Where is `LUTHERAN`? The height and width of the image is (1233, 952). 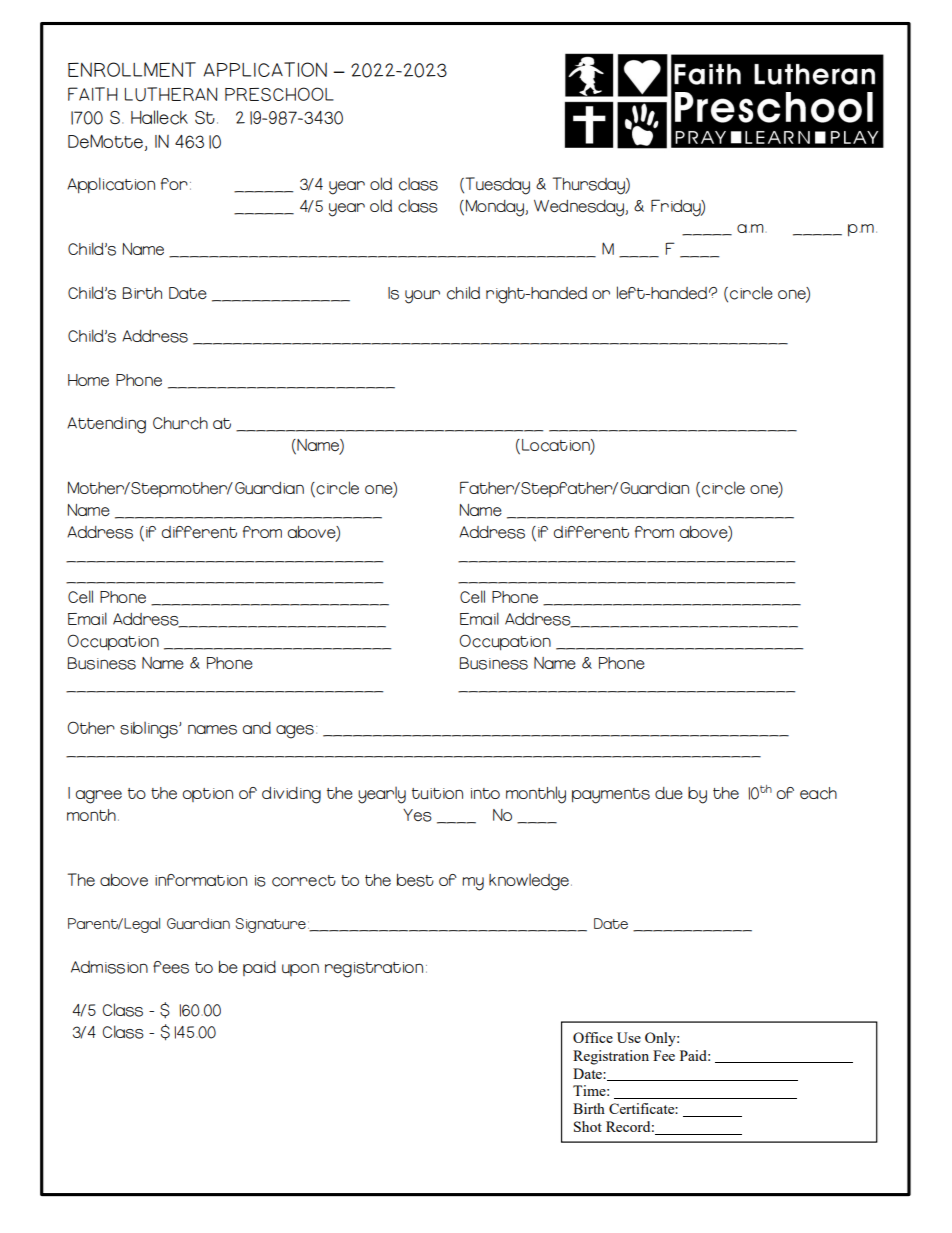
LUTHERAN is located at coordinates (171, 94).
